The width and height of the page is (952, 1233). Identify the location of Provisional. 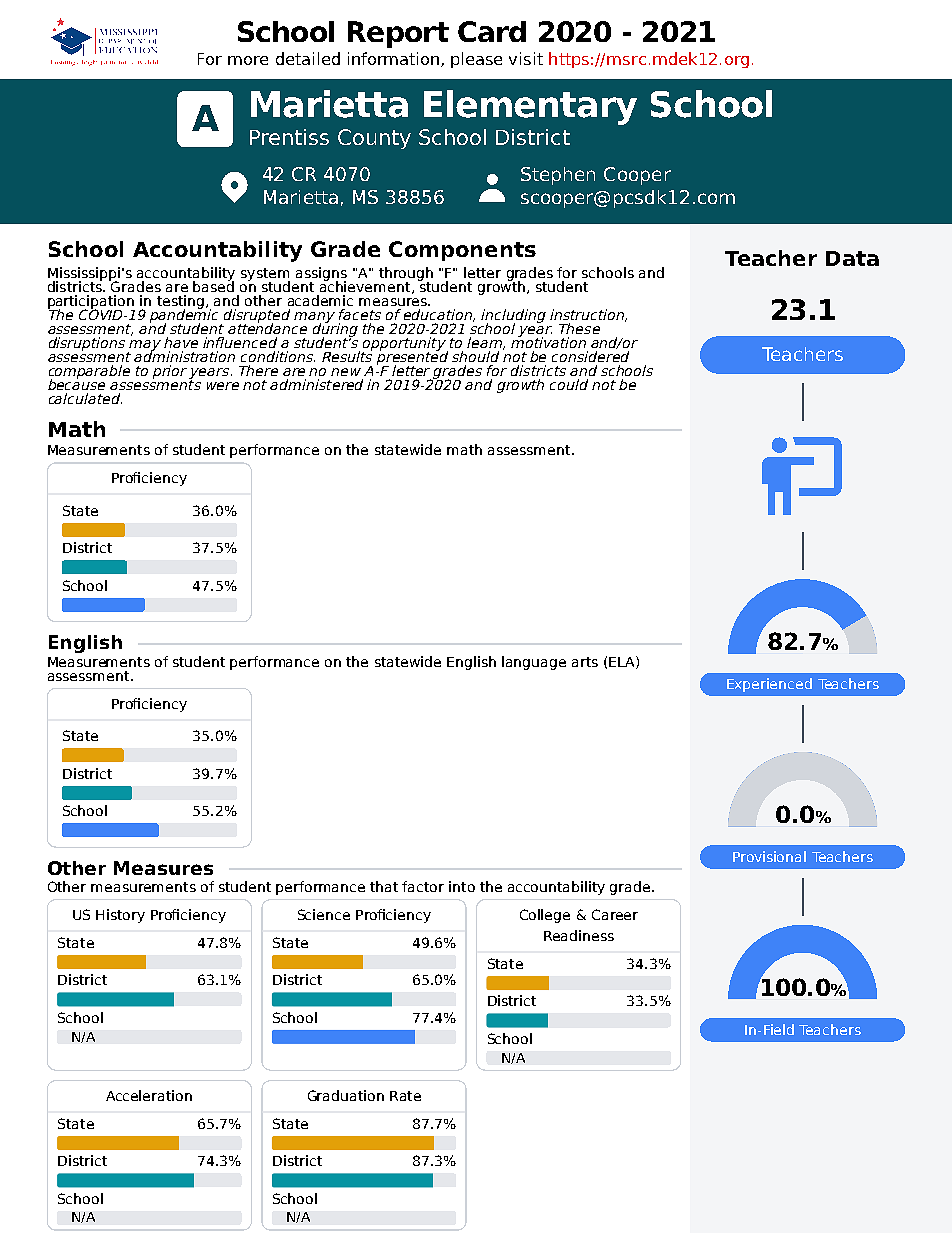
(769, 856).
